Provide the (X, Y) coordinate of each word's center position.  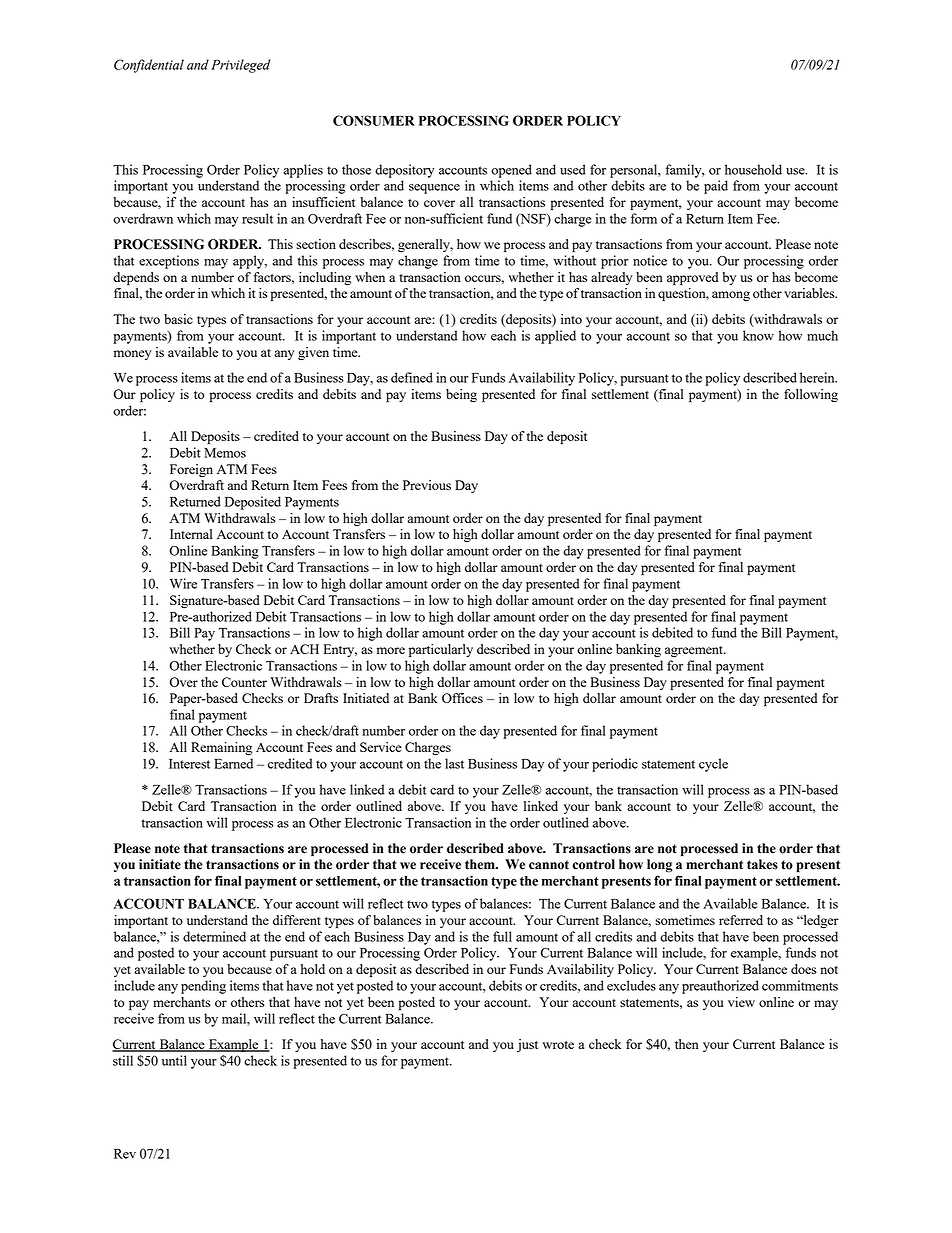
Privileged (240, 66)
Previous (427, 485)
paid (716, 187)
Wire (183, 583)
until (174, 1060)
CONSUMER (374, 120)
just (527, 1045)
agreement (695, 651)
